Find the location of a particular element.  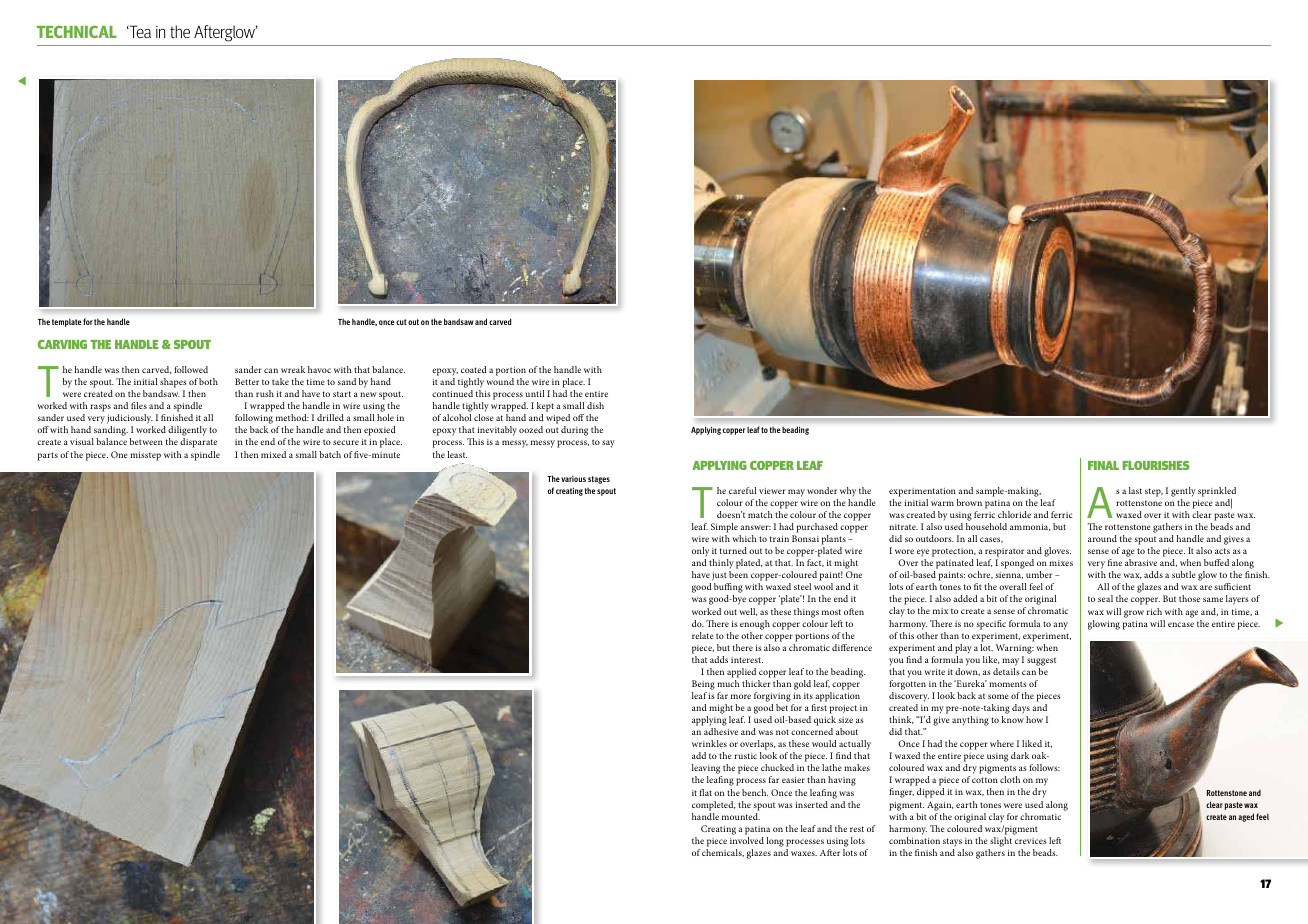

TECHNICAL is located at coordinates (77, 31).
